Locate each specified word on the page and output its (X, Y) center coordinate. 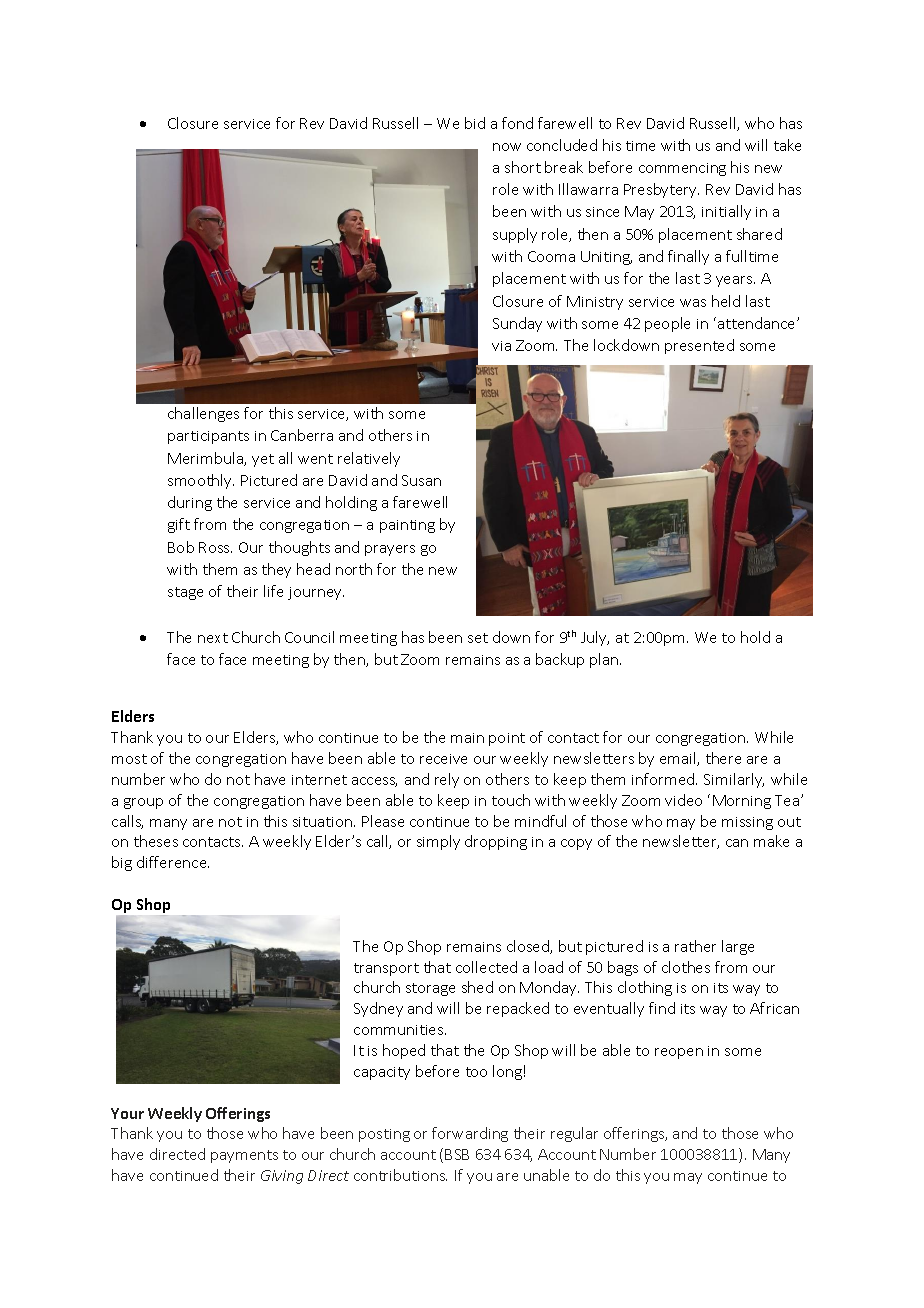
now (507, 147)
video (683, 800)
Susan (421, 480)
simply (438, 842)
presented (699, 346)
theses (156, 841)
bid (475, 123)
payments (244, 1156)
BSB (457, 1154)
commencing (682, 169)
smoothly (201, 481)
